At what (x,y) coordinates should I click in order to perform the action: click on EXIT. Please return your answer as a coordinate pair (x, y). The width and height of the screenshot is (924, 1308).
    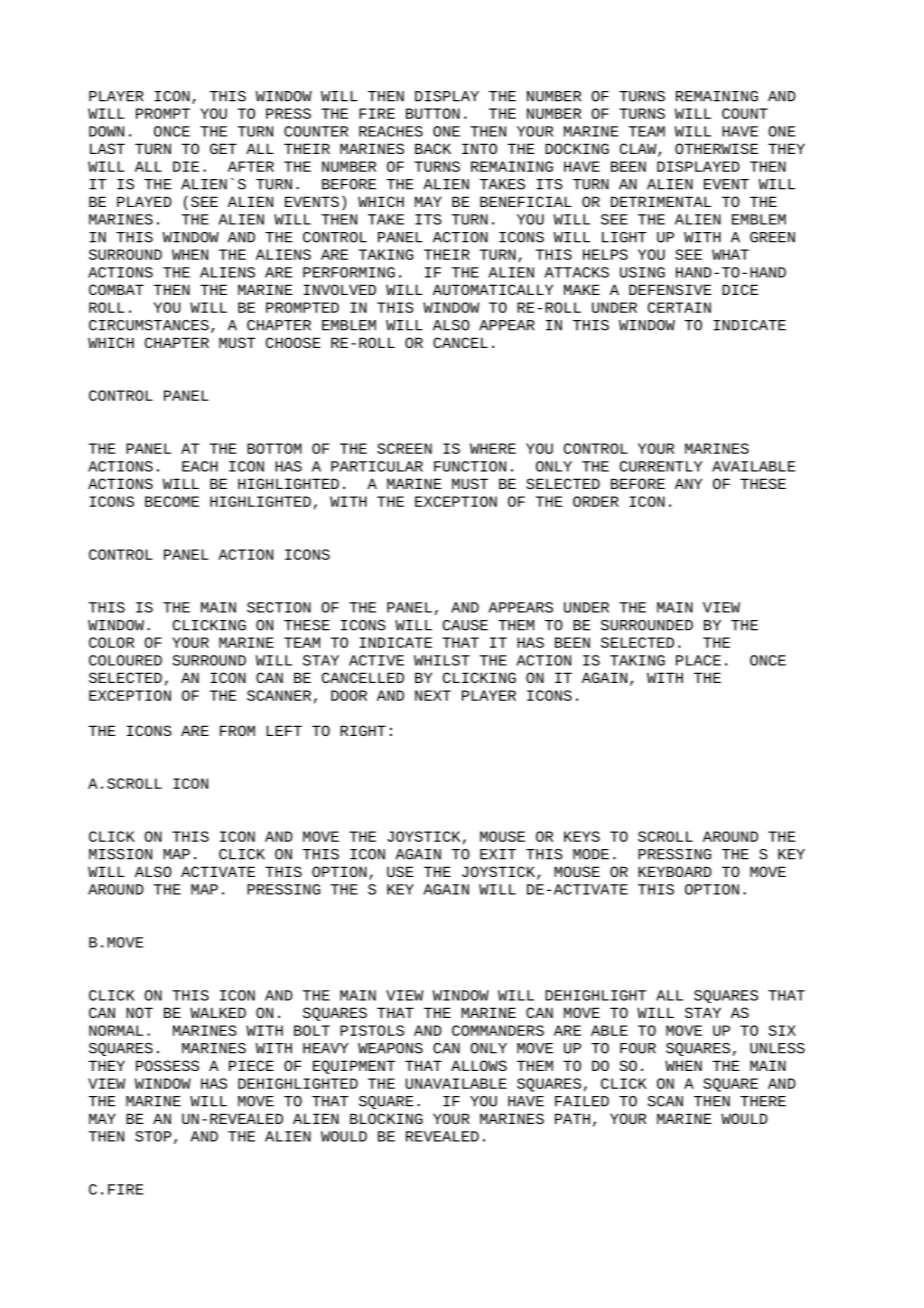
    Looking at the image, I should click on (498, 854).
